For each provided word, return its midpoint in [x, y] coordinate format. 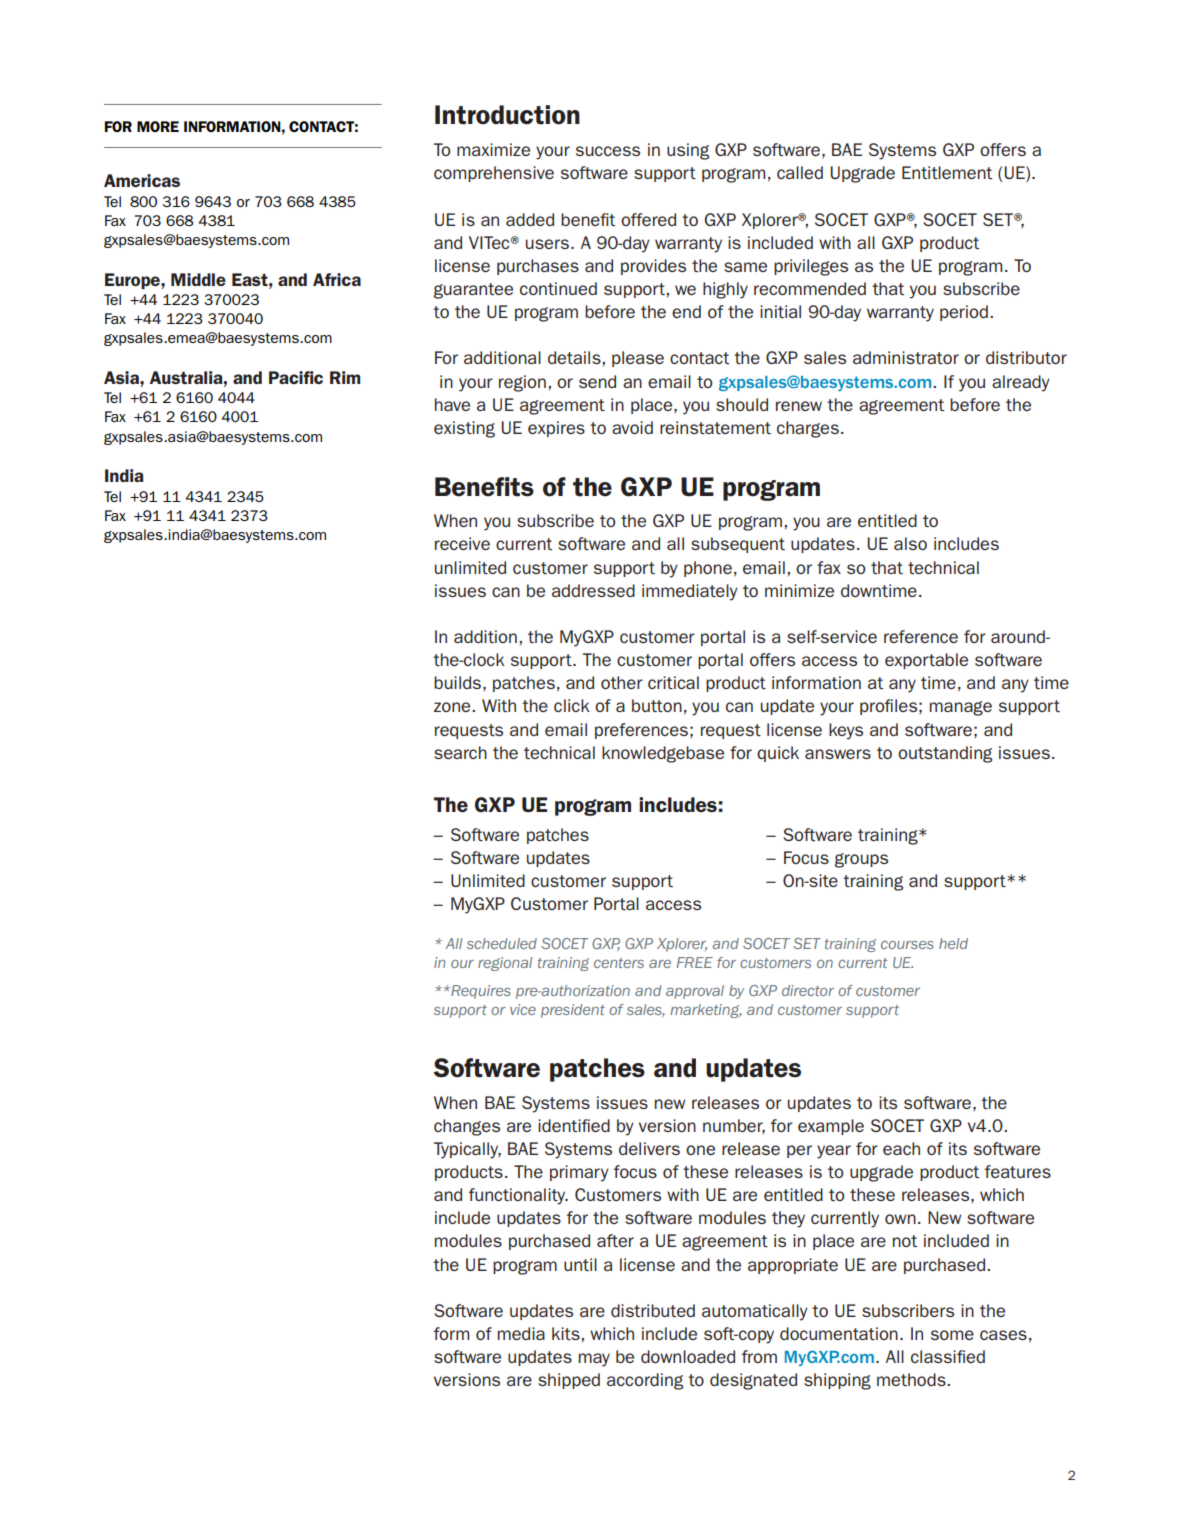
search [460, 752]
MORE [158, 126]
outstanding [945, 754]
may [594, 1360]
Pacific [296, 377]
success [608, 151]
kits [566, 1333]
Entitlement [947, 172]
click [571, 705]
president [573, 1011]
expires [556, 429]
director [808, 990]
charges [808, 429]
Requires [480, 992]
